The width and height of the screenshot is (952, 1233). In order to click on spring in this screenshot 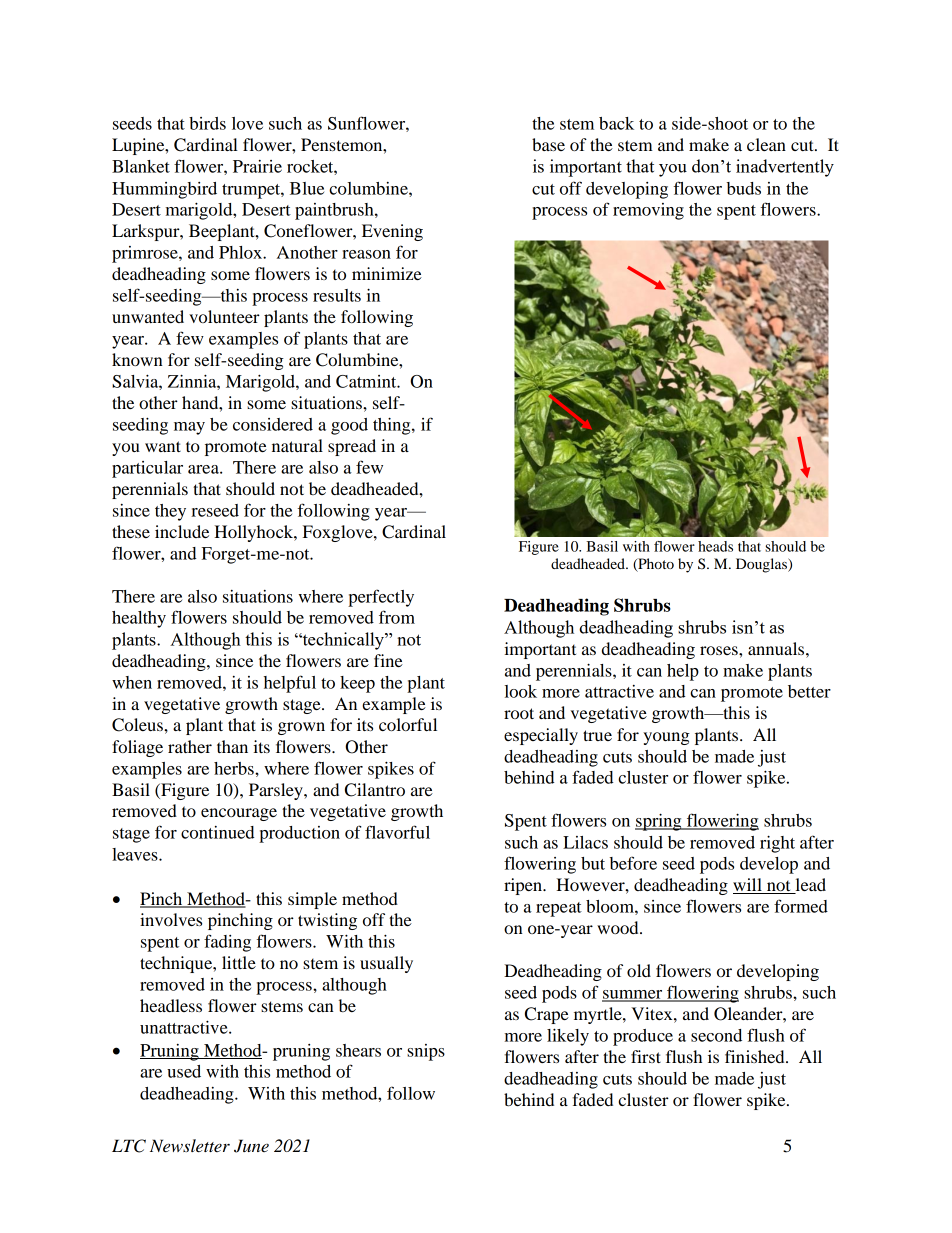, I will do `click(659, 822)`.
